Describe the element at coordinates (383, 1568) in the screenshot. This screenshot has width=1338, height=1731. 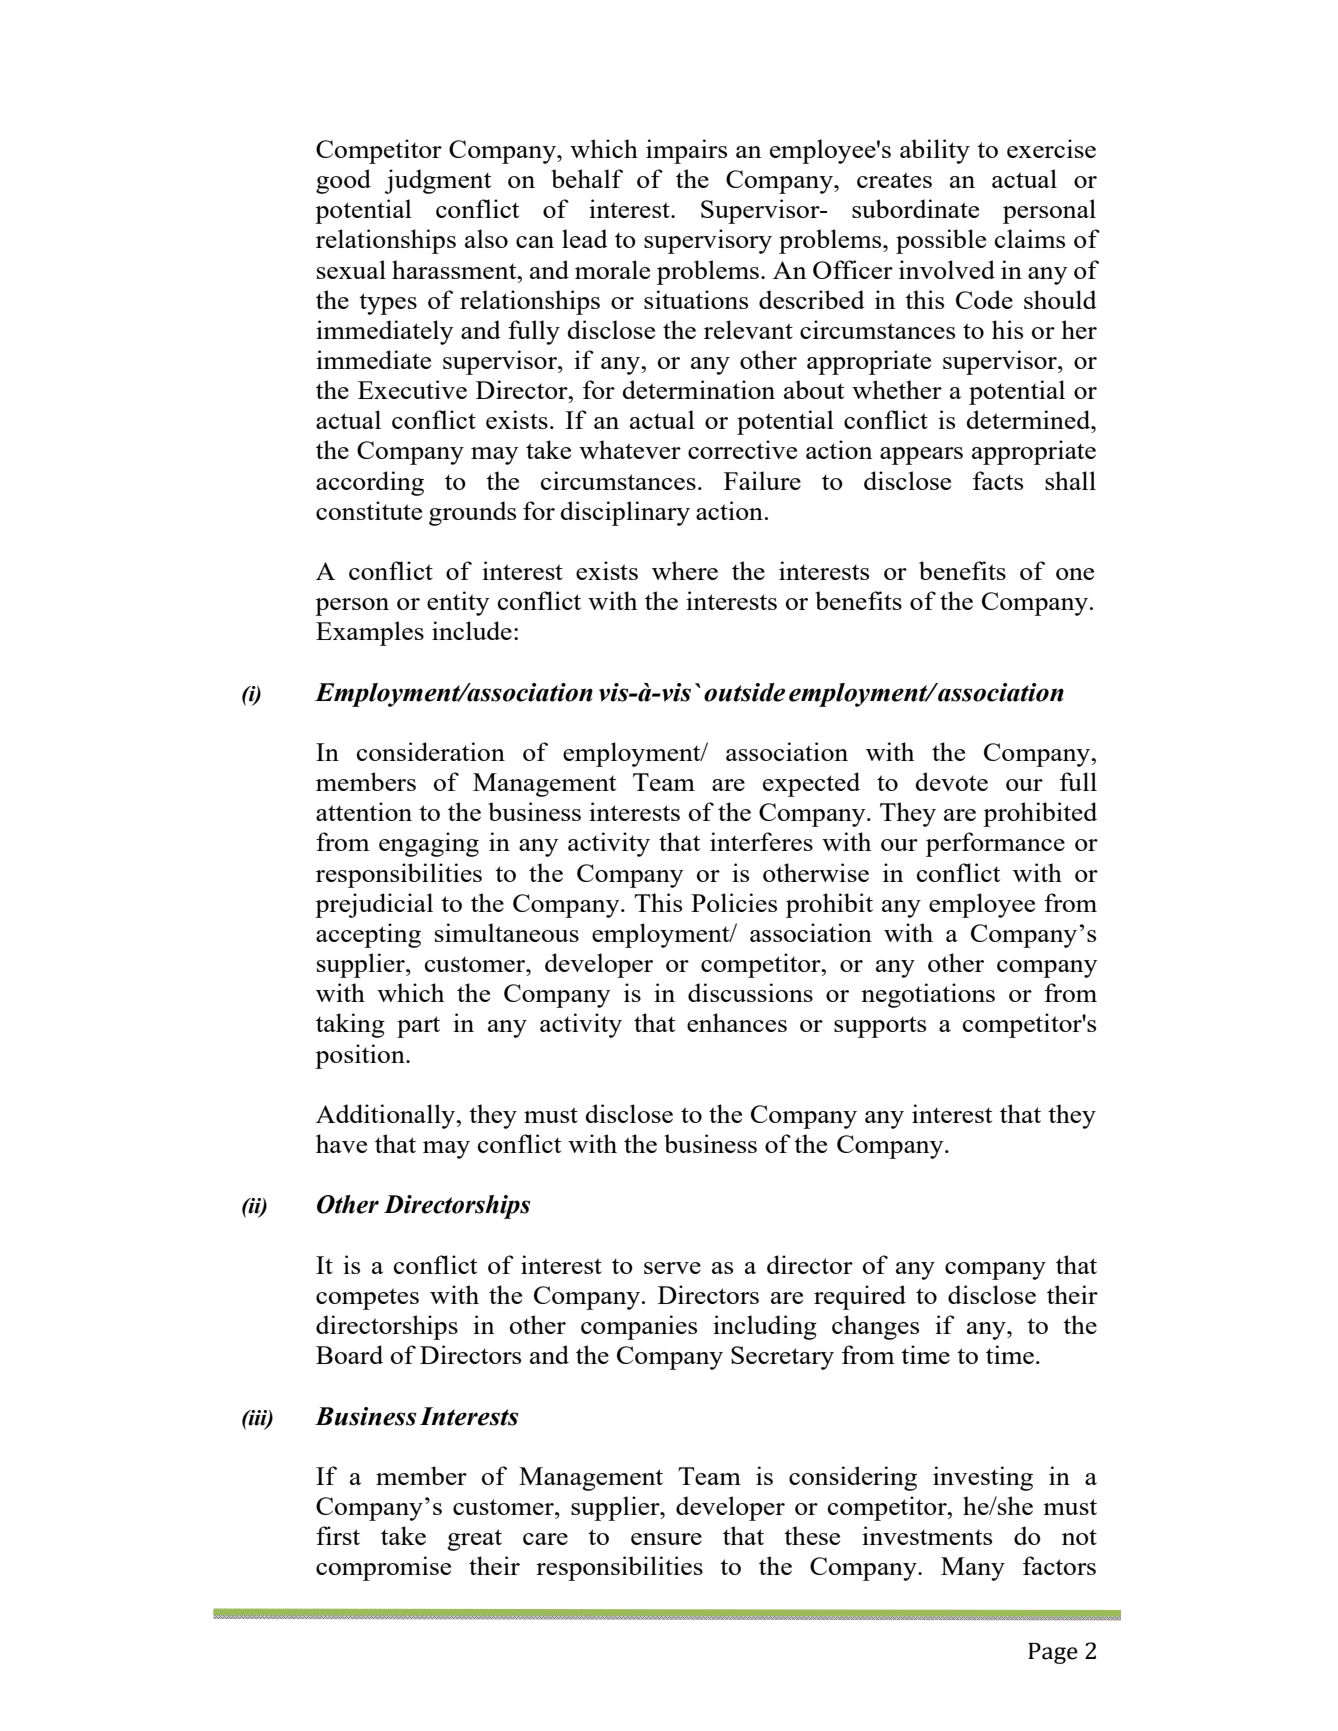
I see `compromise` at that location.
